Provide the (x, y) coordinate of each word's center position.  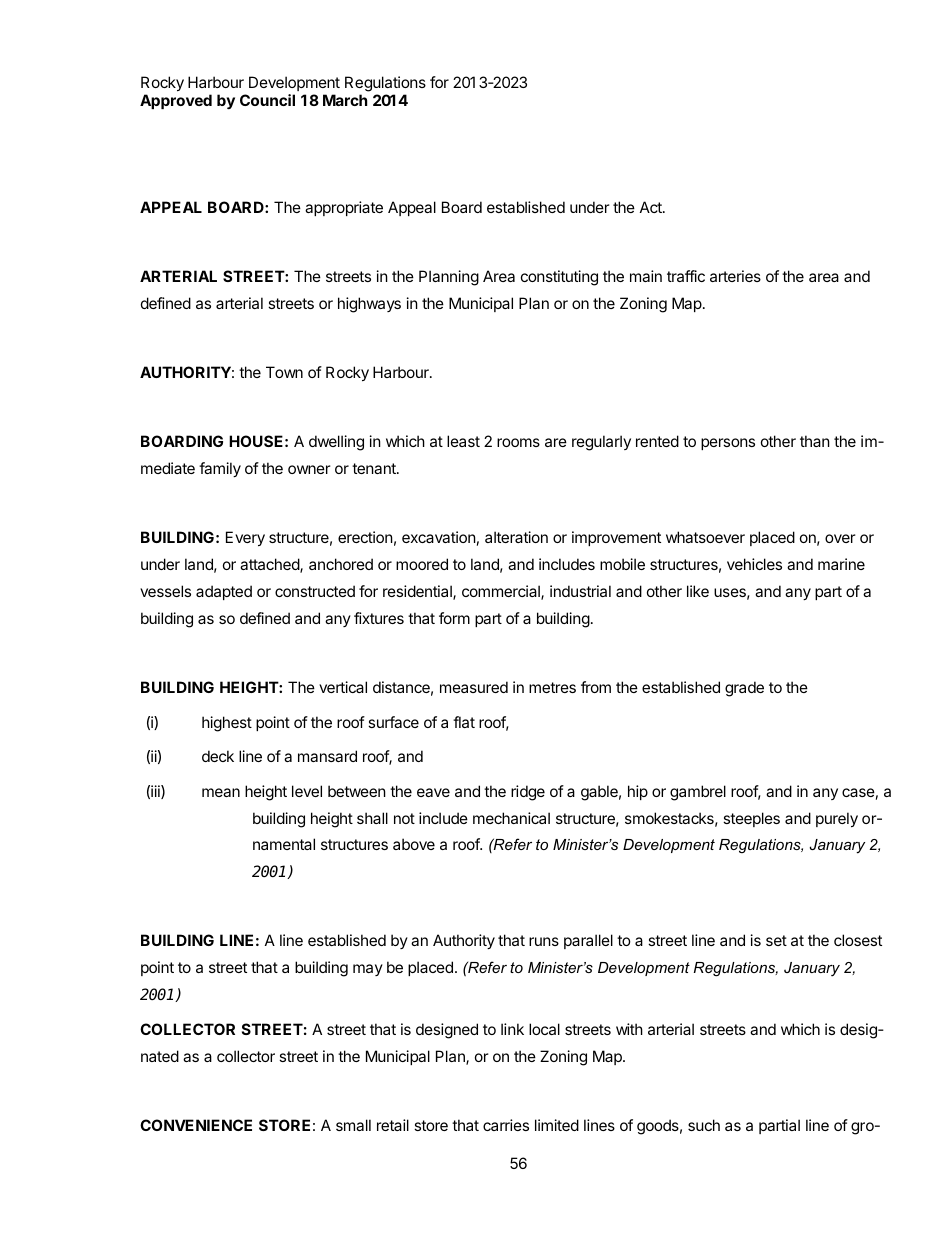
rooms (518, 442)
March (345, 100)
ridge (528, 793)
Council (267, 100)
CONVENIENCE (196, 1125)
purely (837, 819)
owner (309, 469)
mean (221, 792)
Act (652, 207)
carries (506, 1125)
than (815, 441)
